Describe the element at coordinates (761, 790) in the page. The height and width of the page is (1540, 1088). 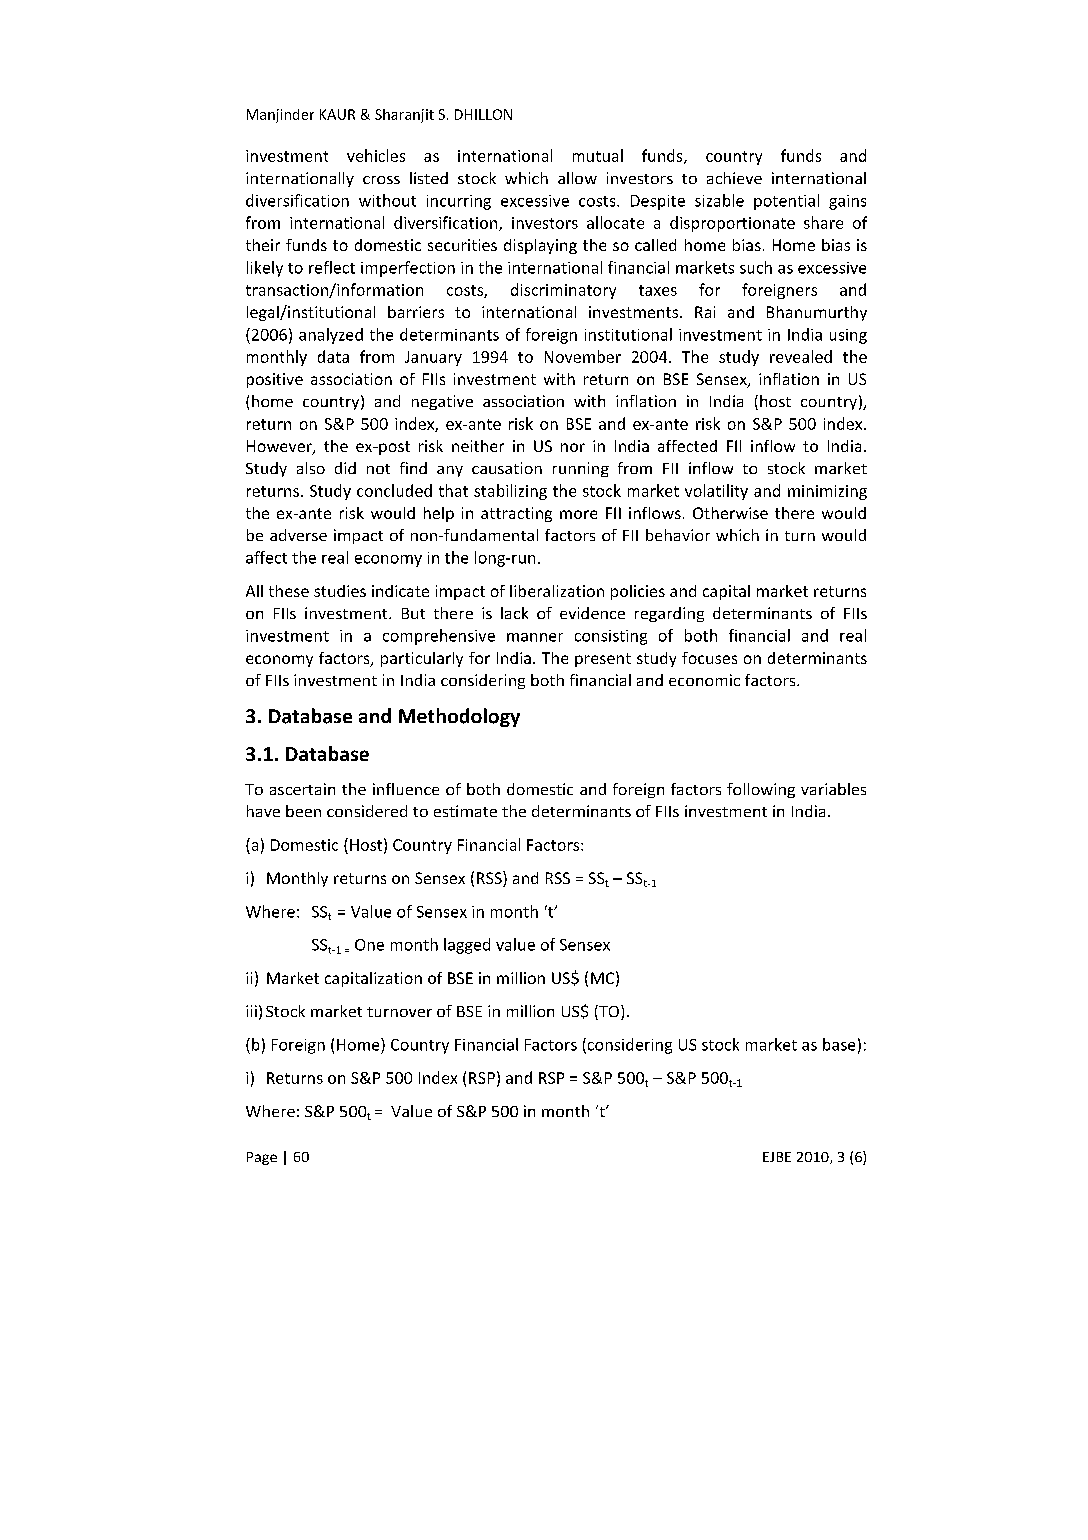
I see `following` at that location.
